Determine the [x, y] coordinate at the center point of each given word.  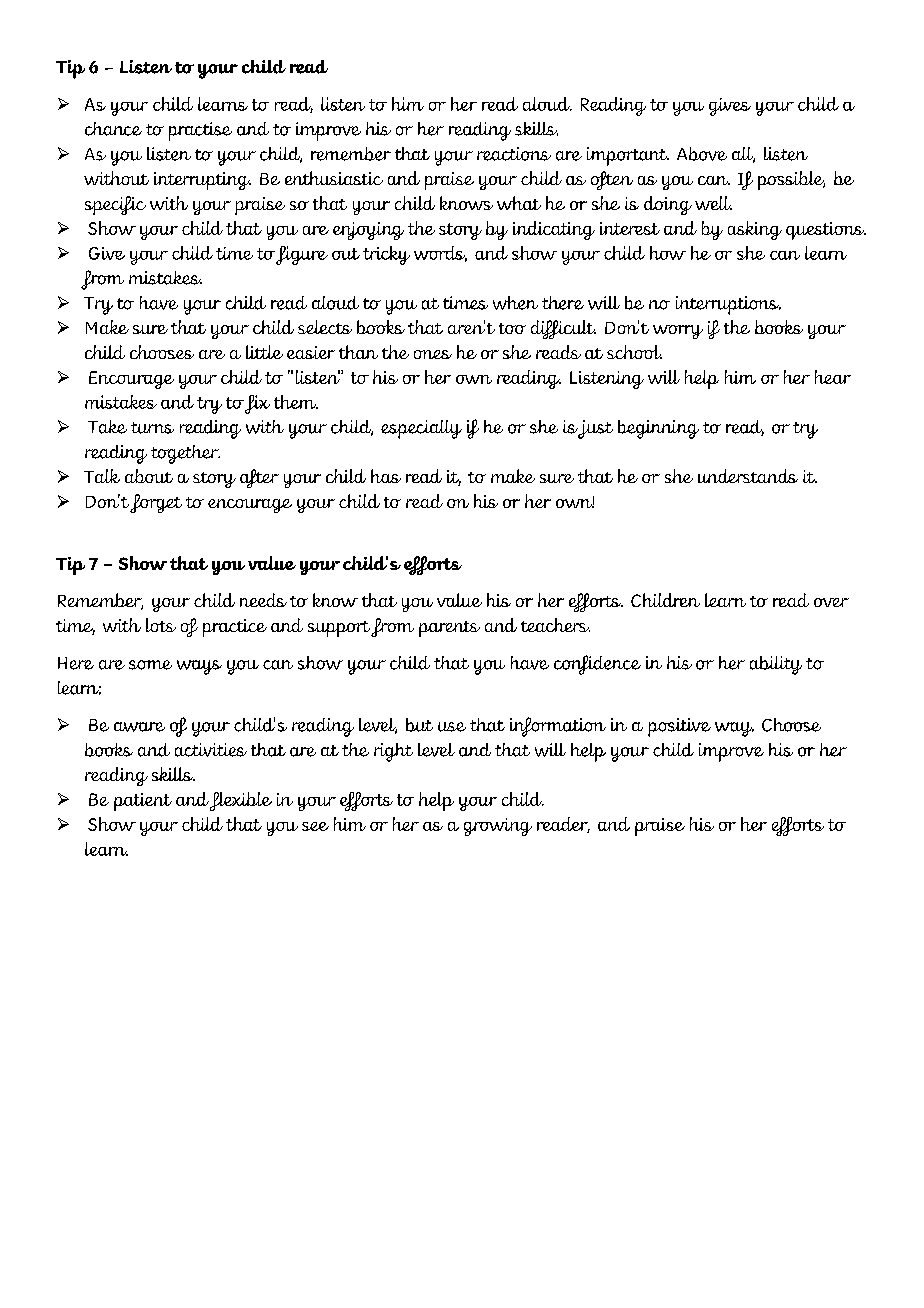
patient [143, 802]
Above [702, 154]
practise [200, 131]
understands [748, 476]
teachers [555, 625]
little [264, 352]
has [386, 476]
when [515, 303]
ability [776, 665]
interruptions [728, 305]
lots [161, 625]
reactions [514, 154]
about [149, 476]
